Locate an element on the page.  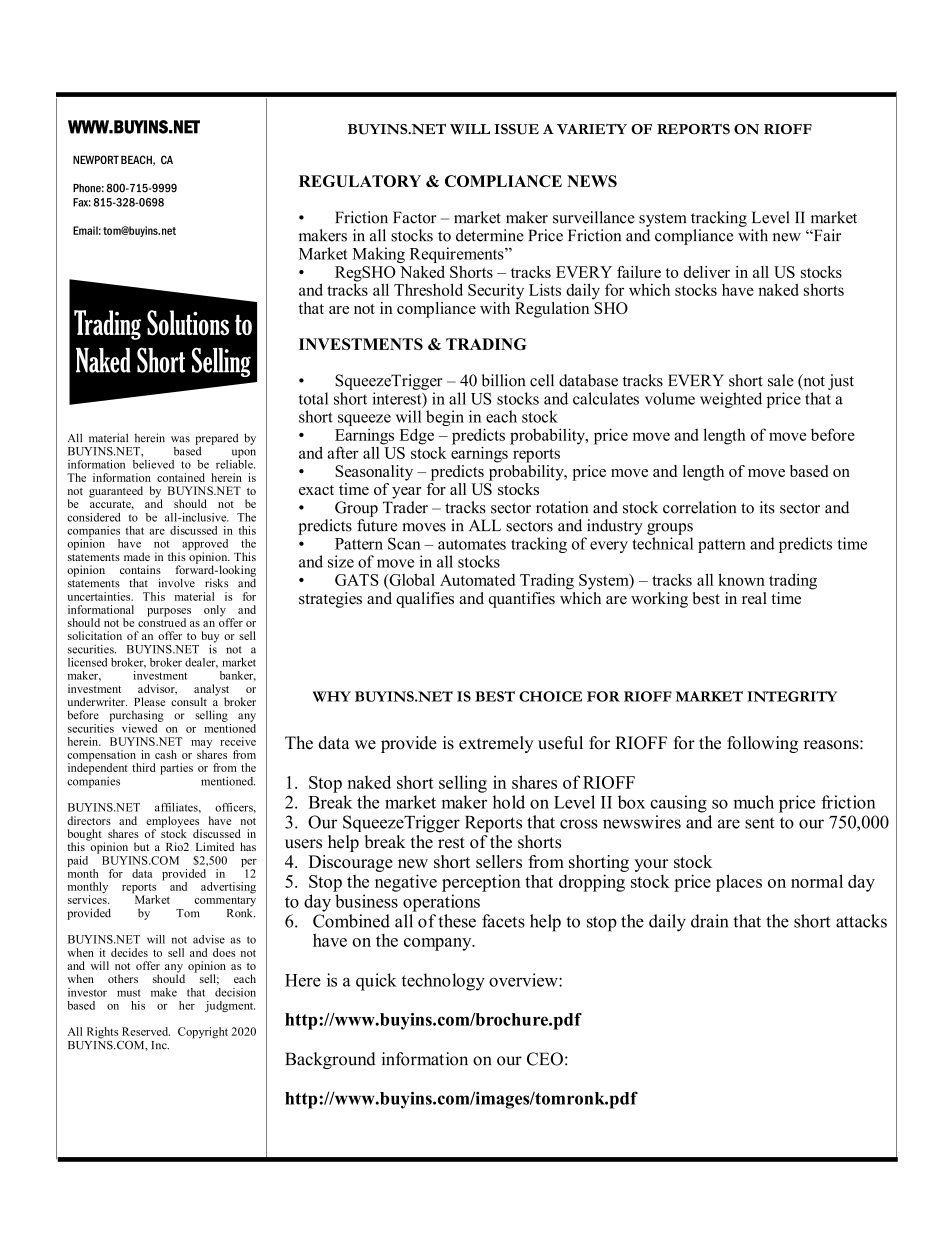
ISSUE is located at coordinates (516, 129).
